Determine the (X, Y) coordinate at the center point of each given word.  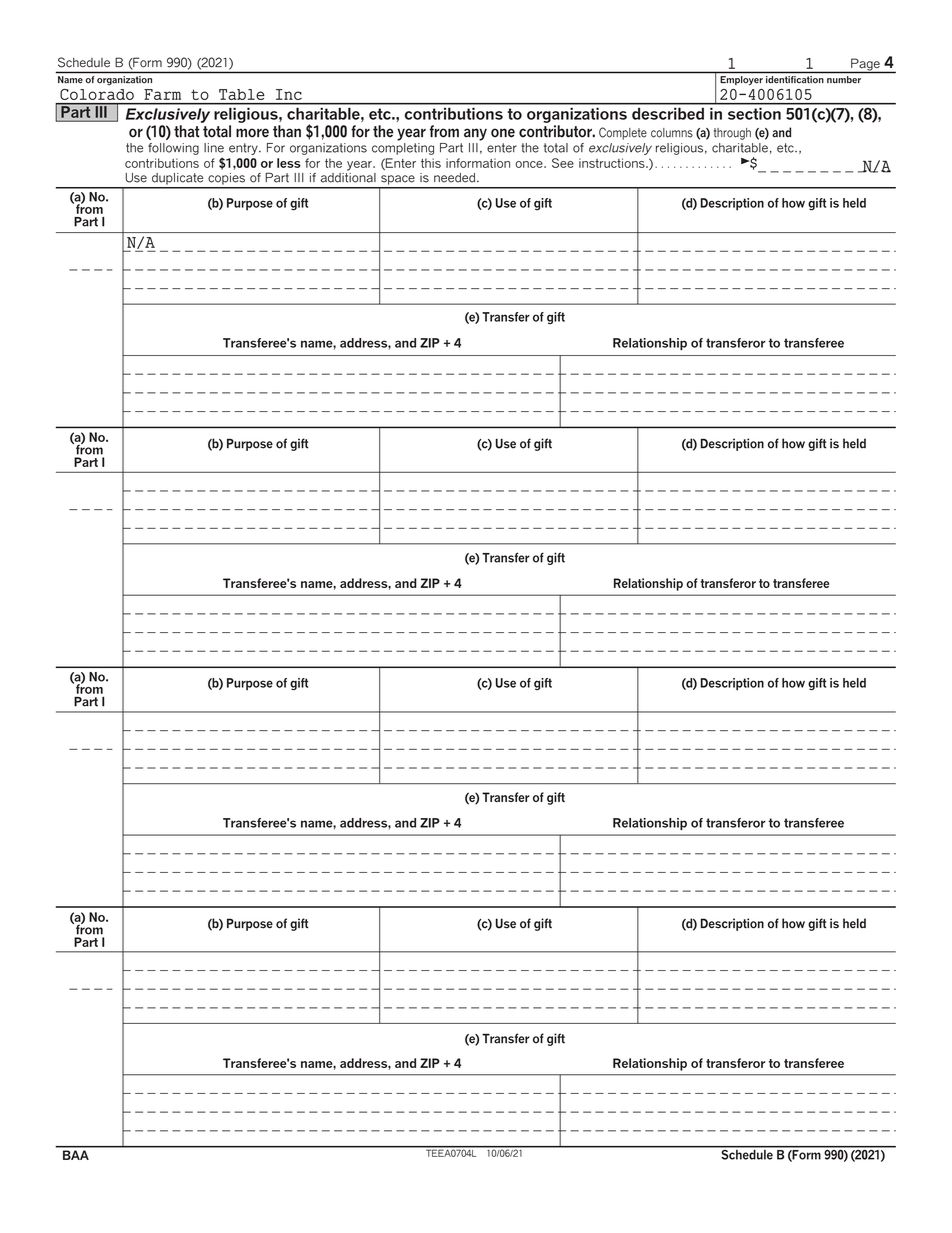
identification (794, 79)
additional (348, 176)
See (563, 163)
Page (865, 65)
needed (456, 178)
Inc (289, 94)
